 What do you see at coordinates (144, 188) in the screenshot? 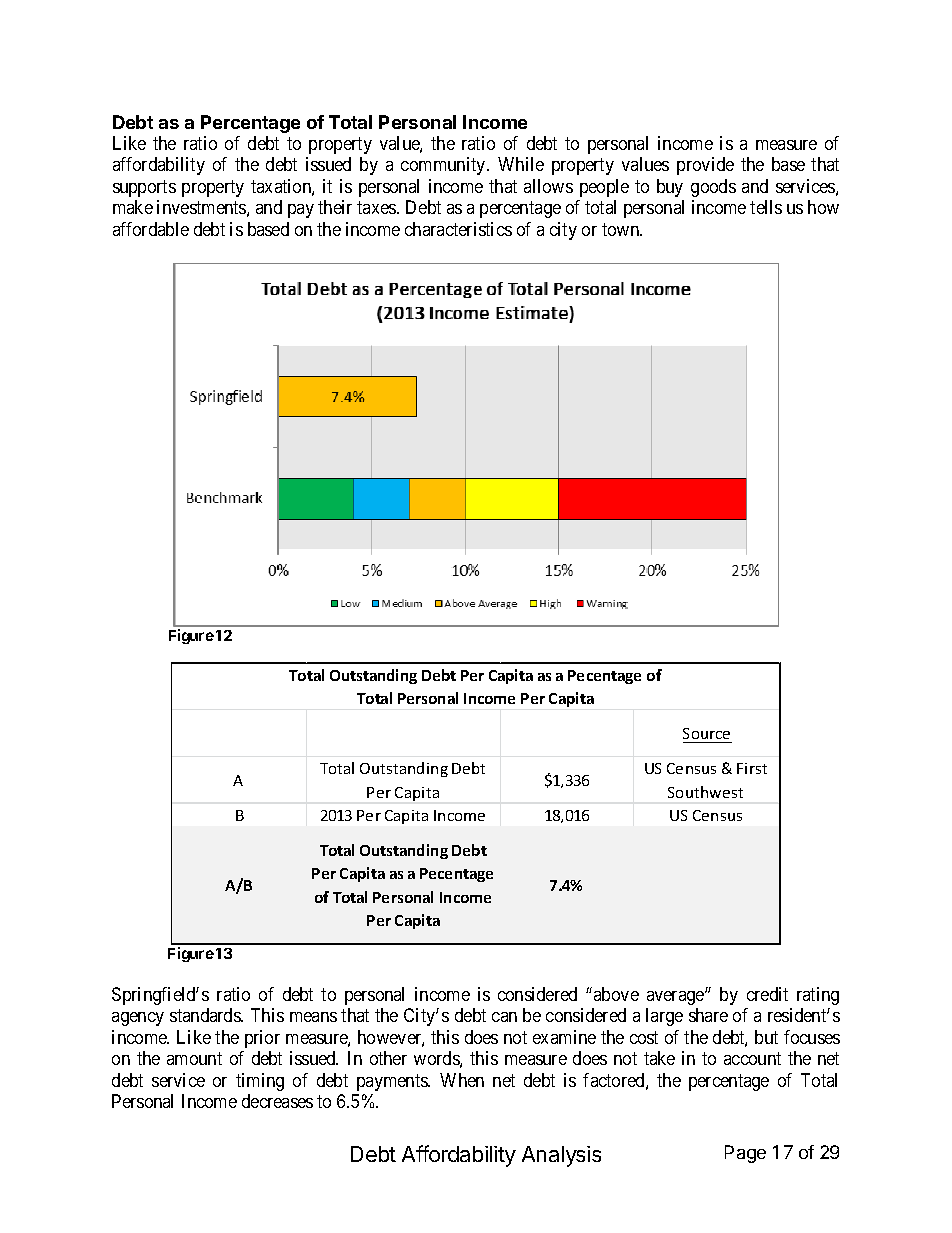
I see `supports` at bounding box center [144, 188].
